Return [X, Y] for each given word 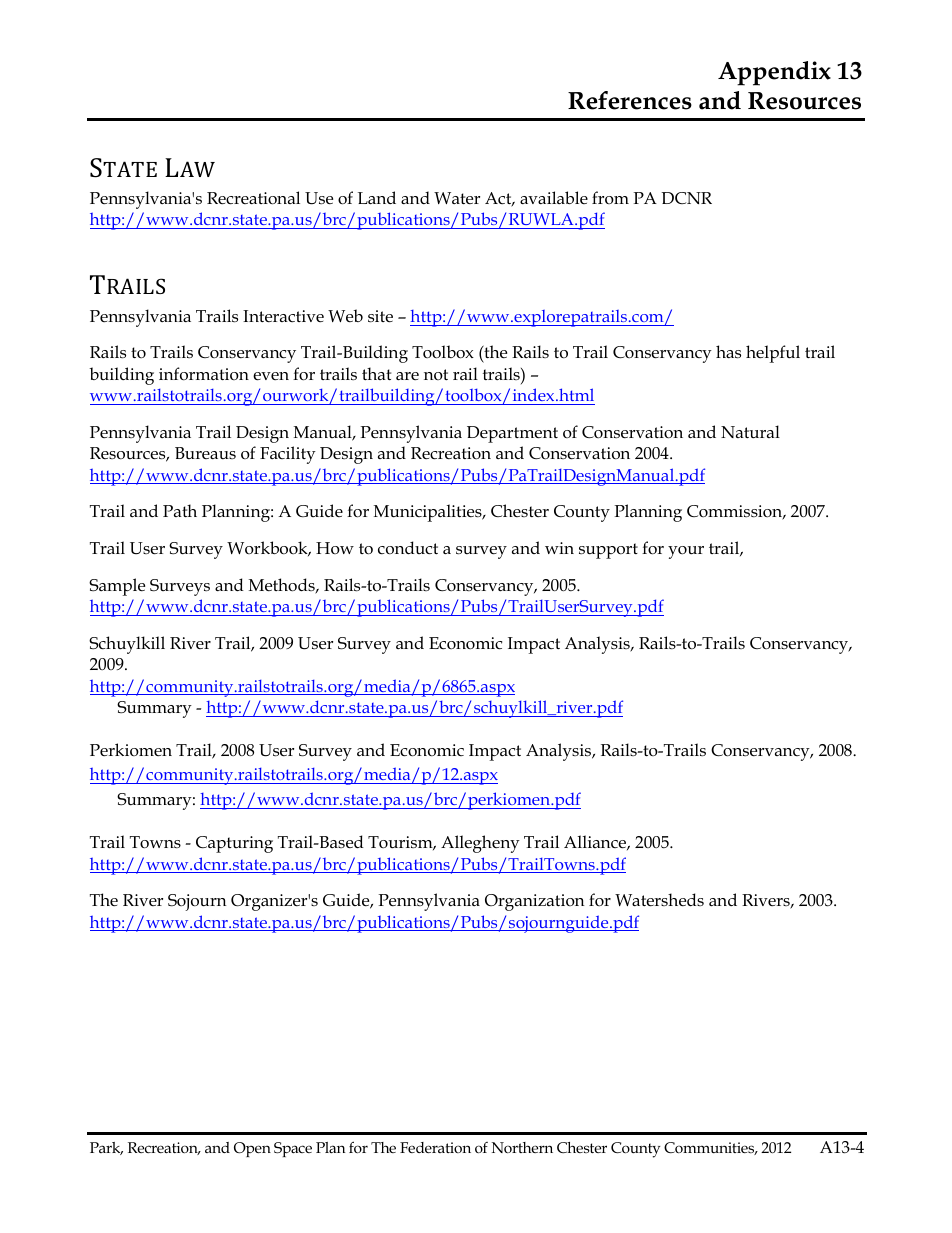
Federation [435, 1147]
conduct [408, 548]
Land [377, 197]
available [554, 197]
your [686, 552]
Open [252, 1149]
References [630, 100]
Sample [117, 587]
